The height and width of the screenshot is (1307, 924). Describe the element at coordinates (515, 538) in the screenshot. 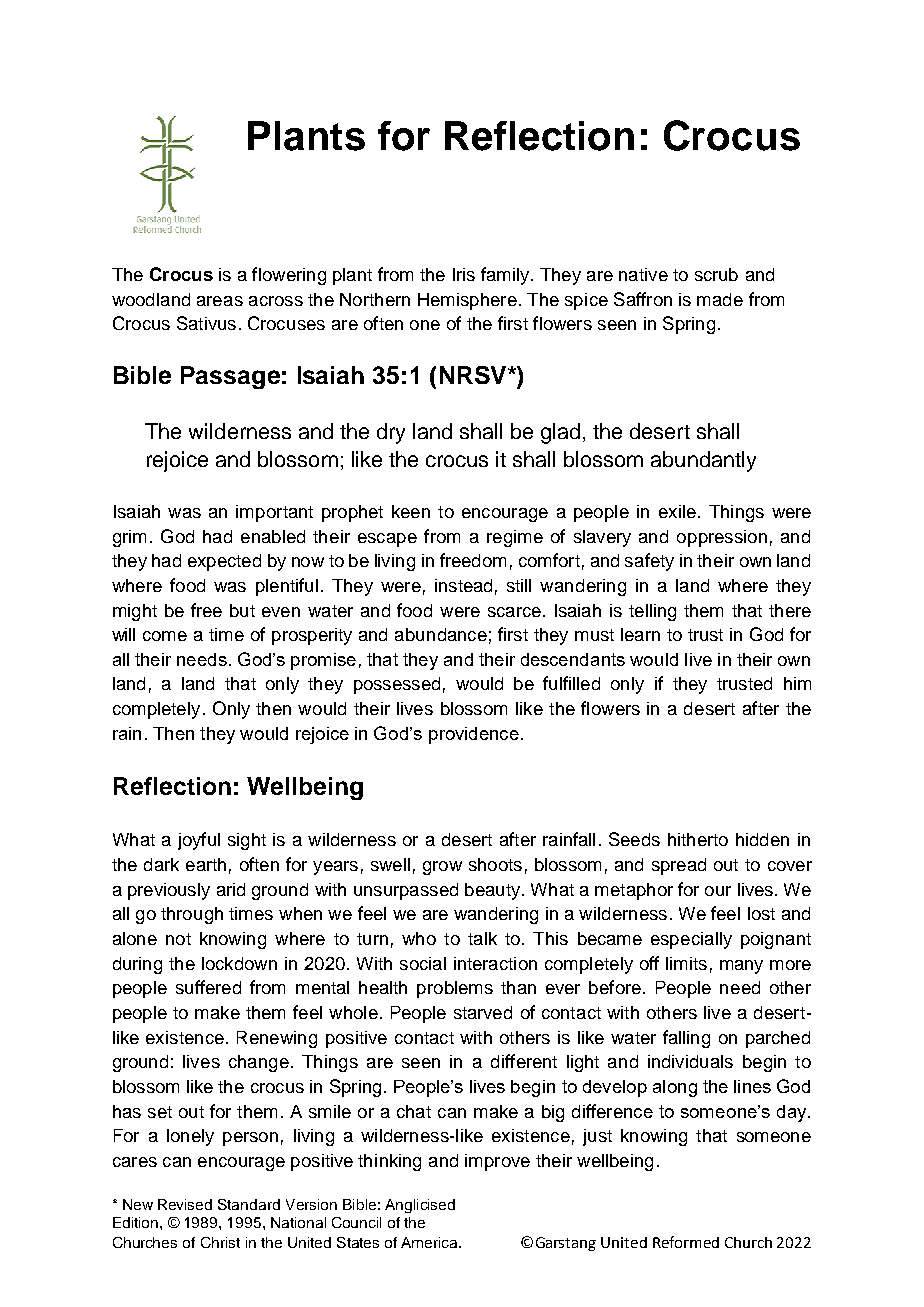

I see `regime` at that location.
